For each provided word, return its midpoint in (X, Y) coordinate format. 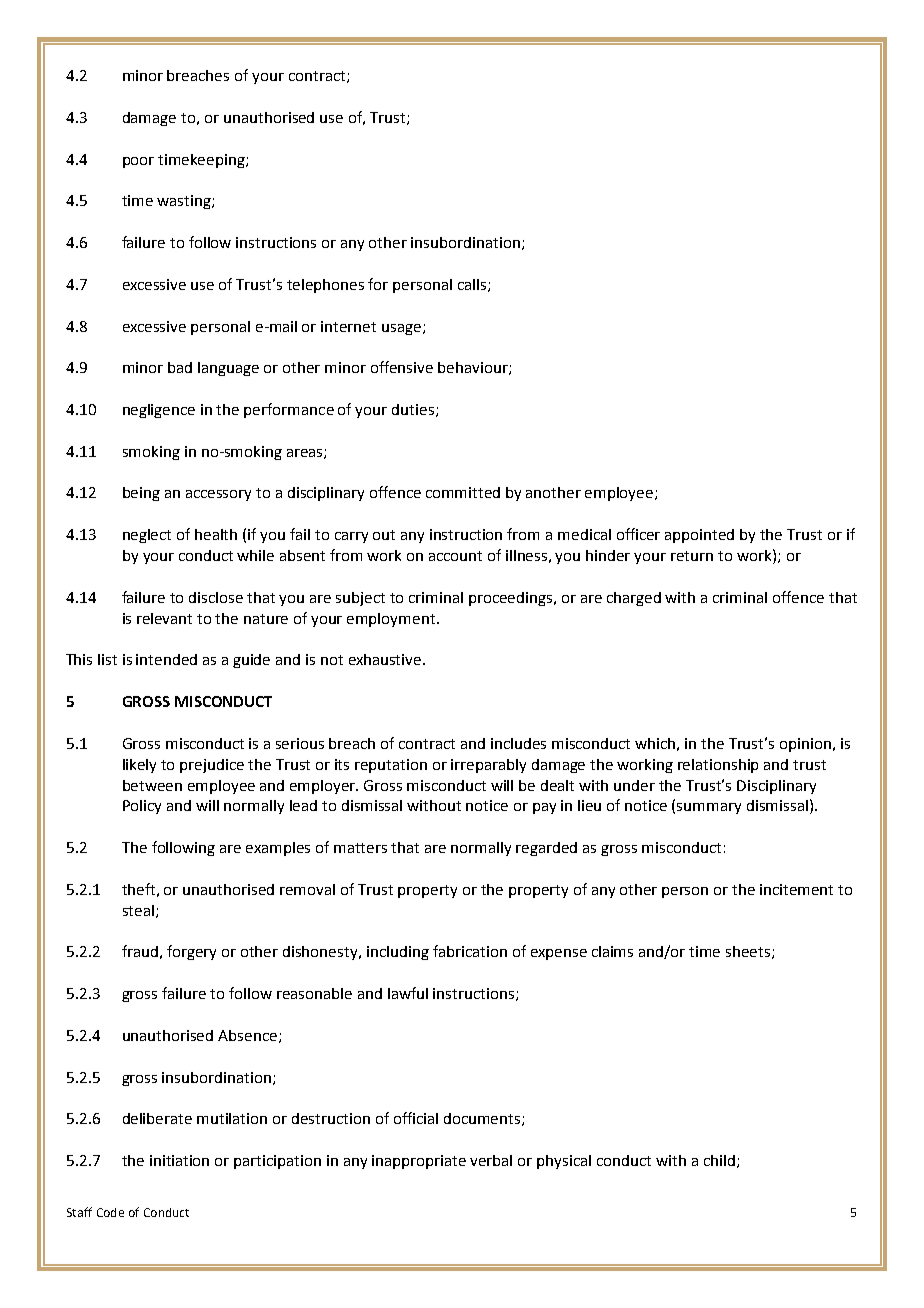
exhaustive (386, 659)
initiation (179, 1160)
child (719, 1160)
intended (166, 659)
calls (473, 285)
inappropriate (419, 1162)
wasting (185, 202)
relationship (718, 766)
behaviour (474, 368)
